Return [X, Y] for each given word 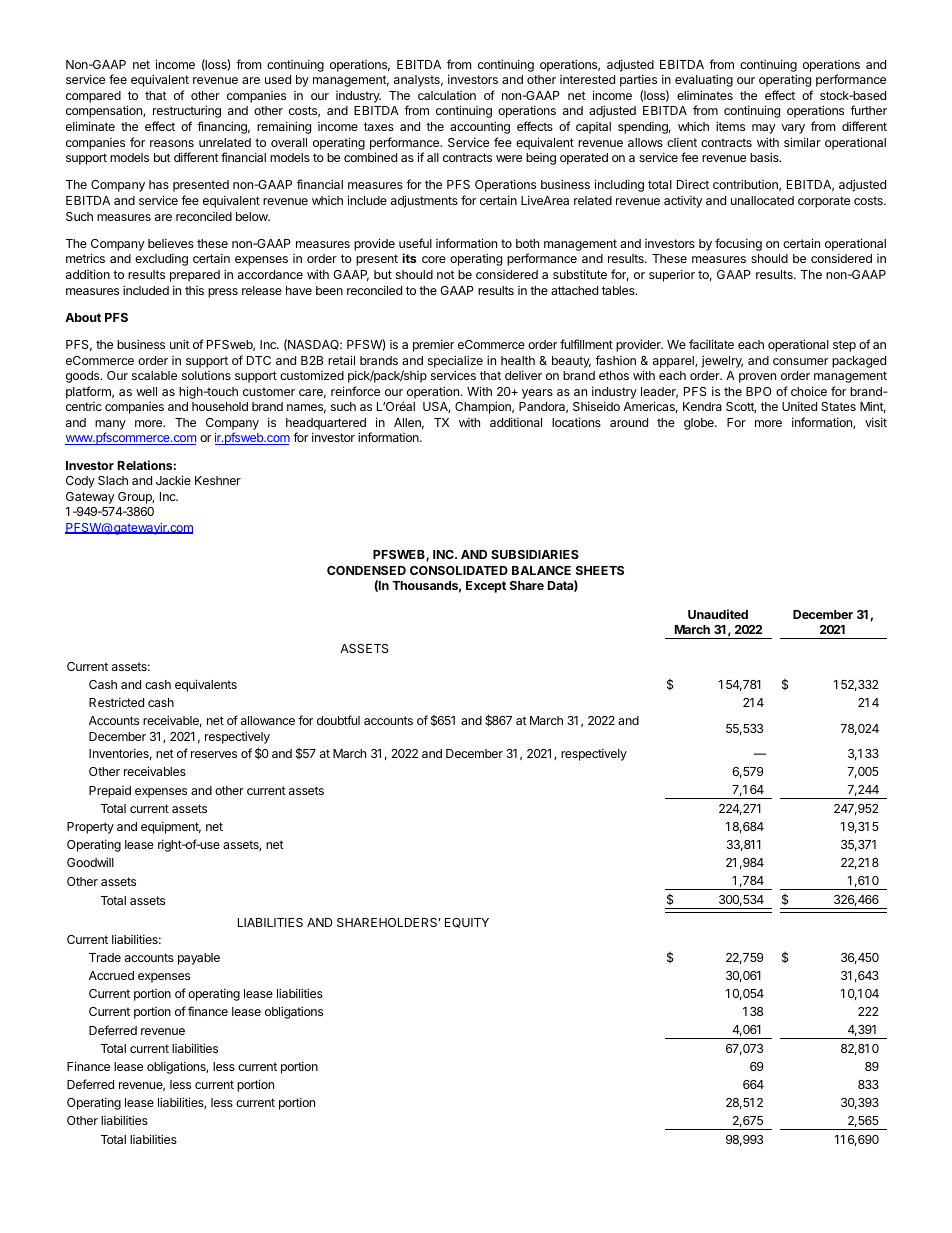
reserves [214, 754]
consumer [800, 361]
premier [433, 345]
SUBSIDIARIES [535, 554]
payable [199, 959]
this [194, 290]
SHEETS [600, 570]
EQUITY [467, 923]
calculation [447, 95]
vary [793, 129]
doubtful [338, 720]
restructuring [187, 111]
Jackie [173, 480]
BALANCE [541, 570]
